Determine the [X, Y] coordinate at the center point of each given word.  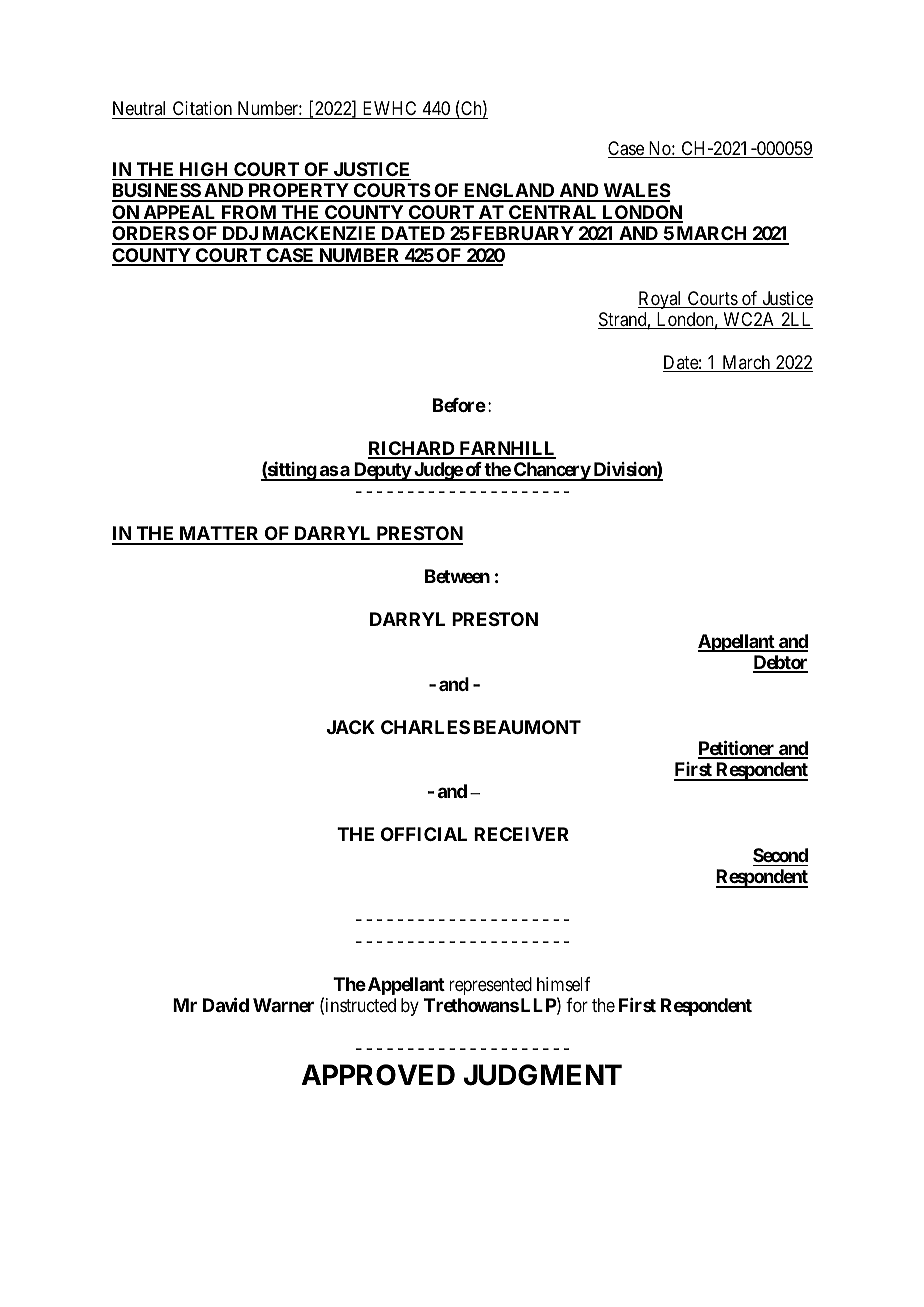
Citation [202, 110]
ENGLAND [509, 192]
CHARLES [425, 727]
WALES [636, 192]
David [226, 1004]
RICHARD [412, 449]
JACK [351, 727]
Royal [661, 300]
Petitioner [737, 749]
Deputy [381, 471]
